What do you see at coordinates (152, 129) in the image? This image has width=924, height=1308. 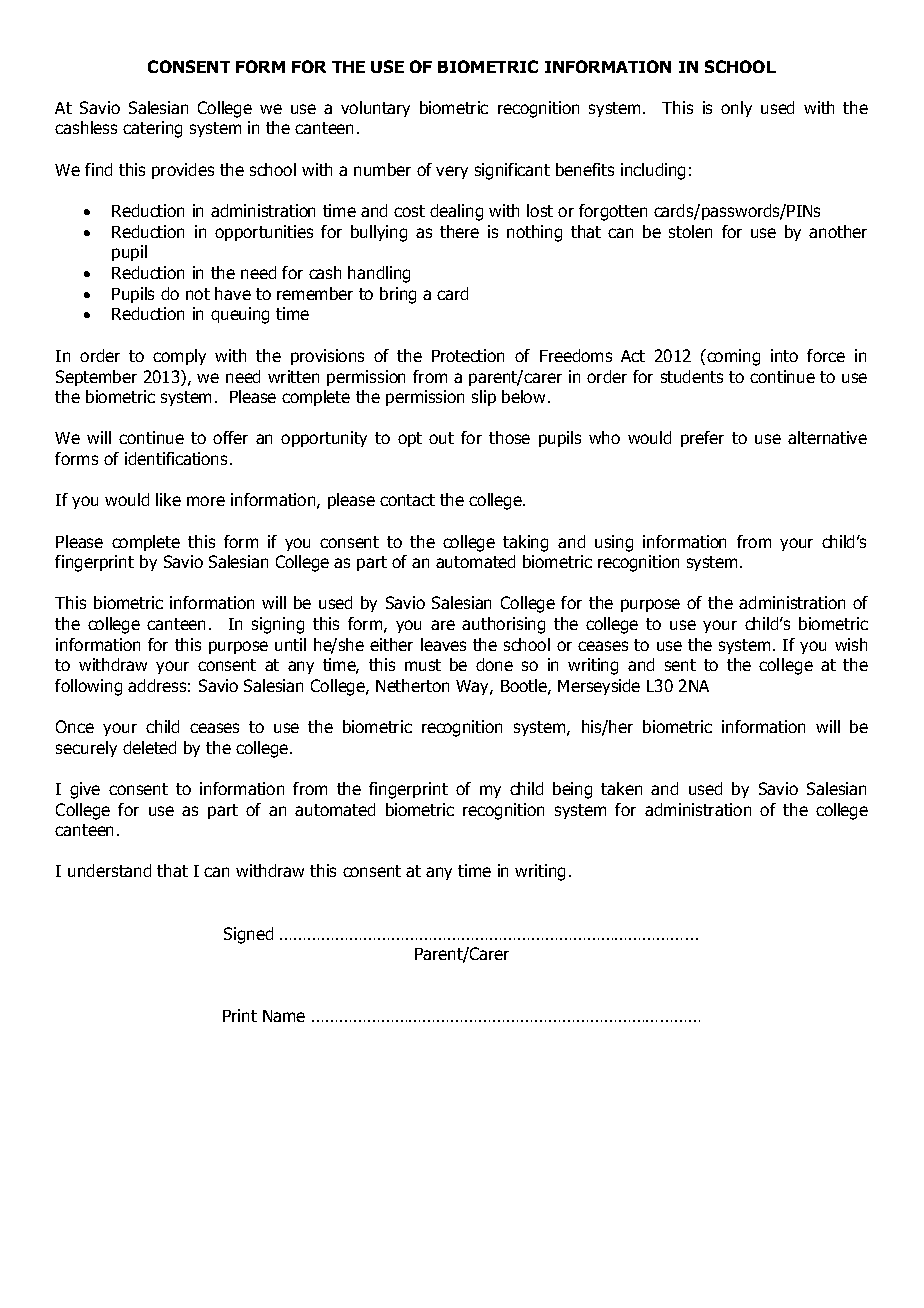 I see `catering` at bounding box center [152, 129].
